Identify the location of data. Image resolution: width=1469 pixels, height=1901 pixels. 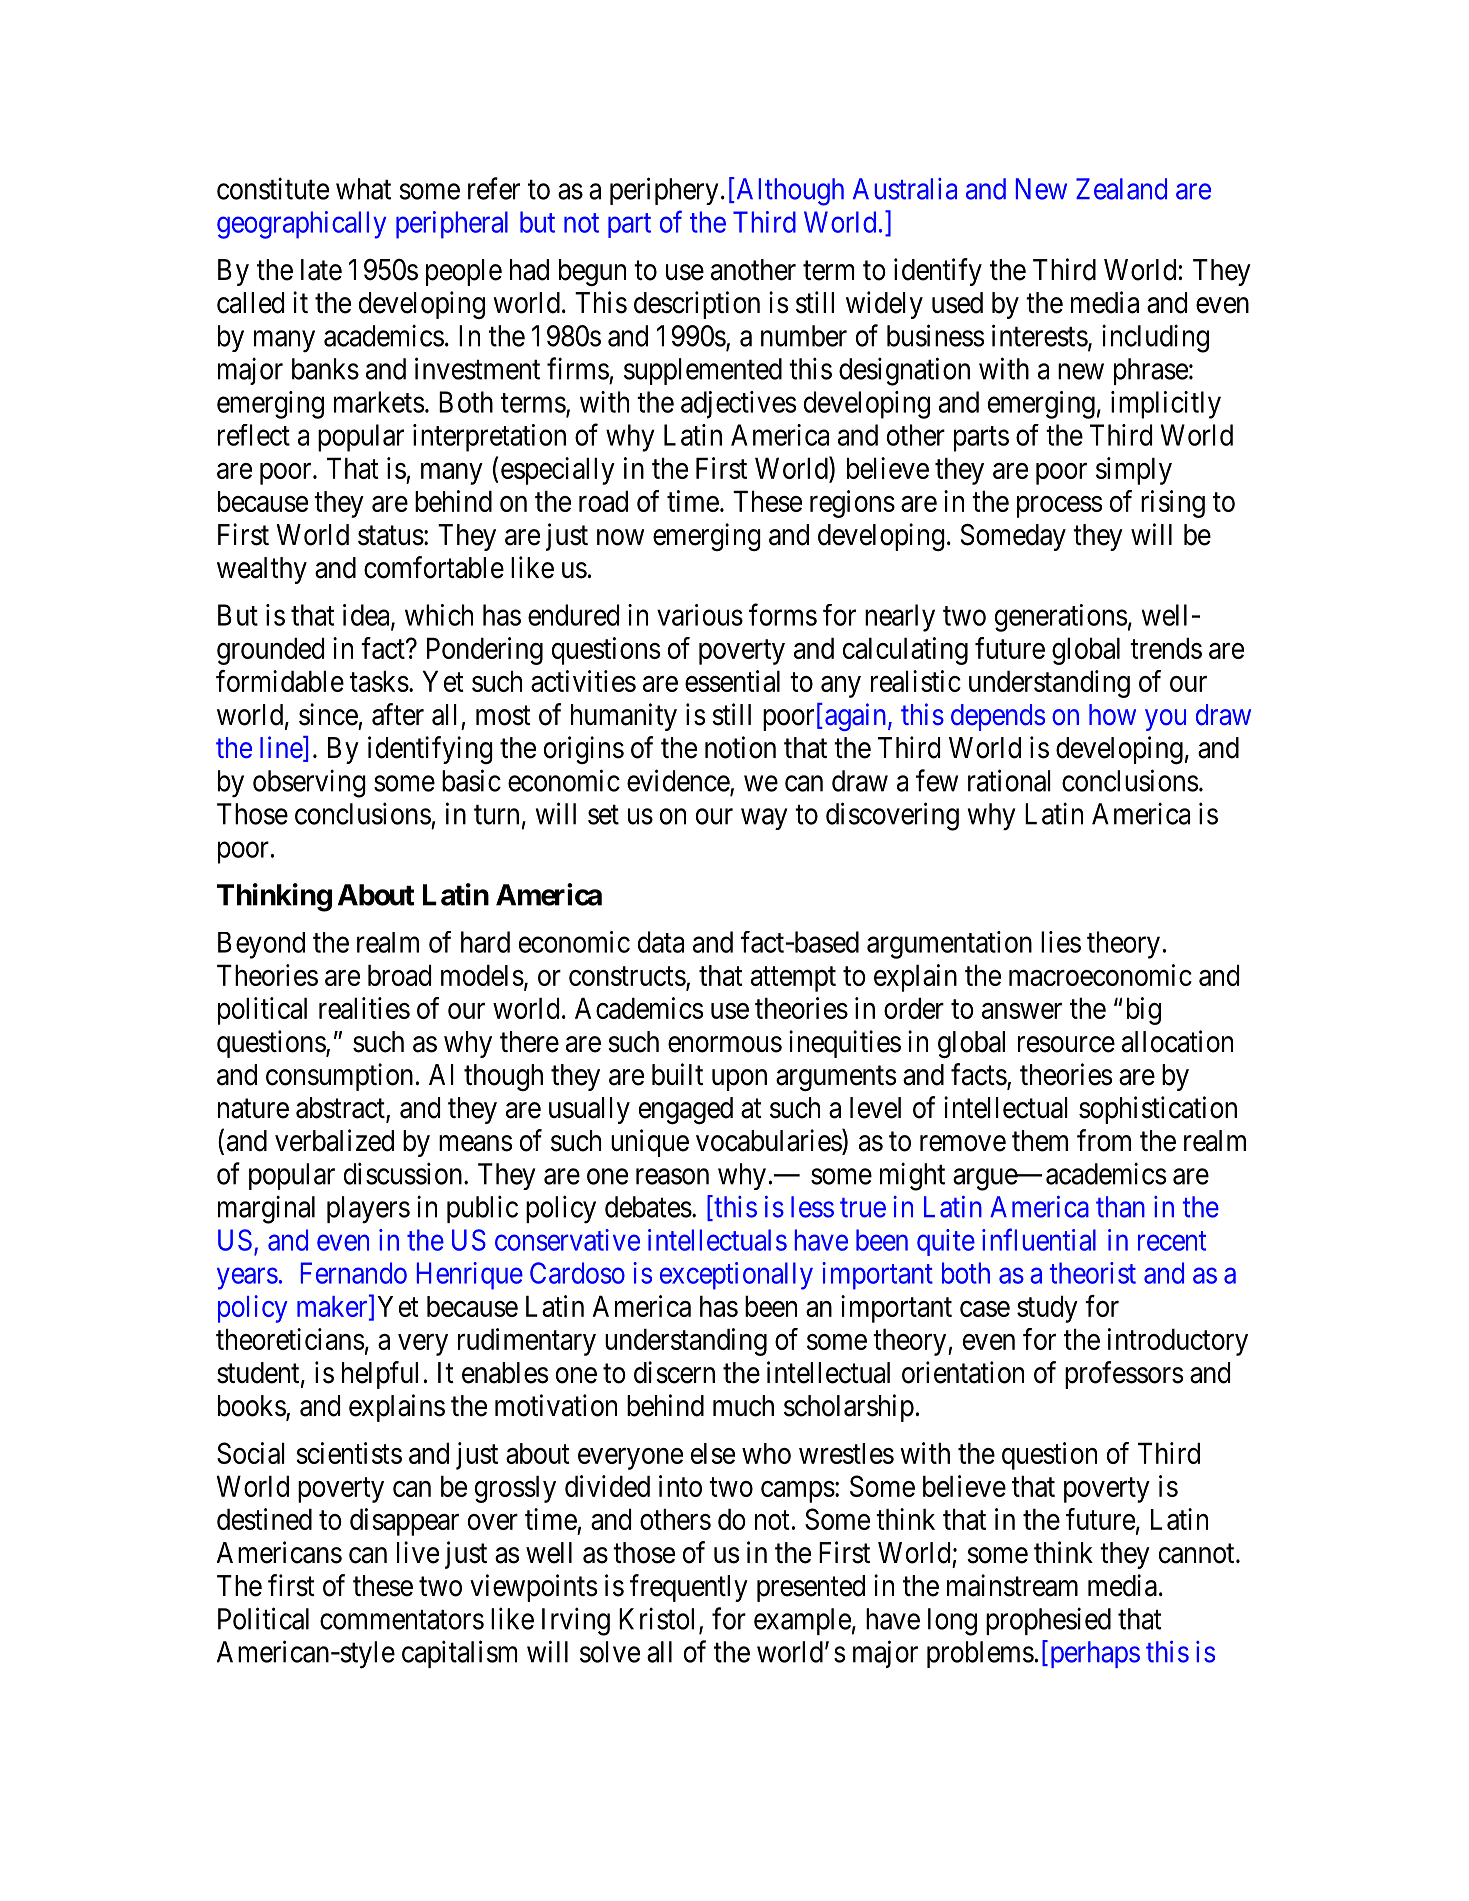
(661, 942).
